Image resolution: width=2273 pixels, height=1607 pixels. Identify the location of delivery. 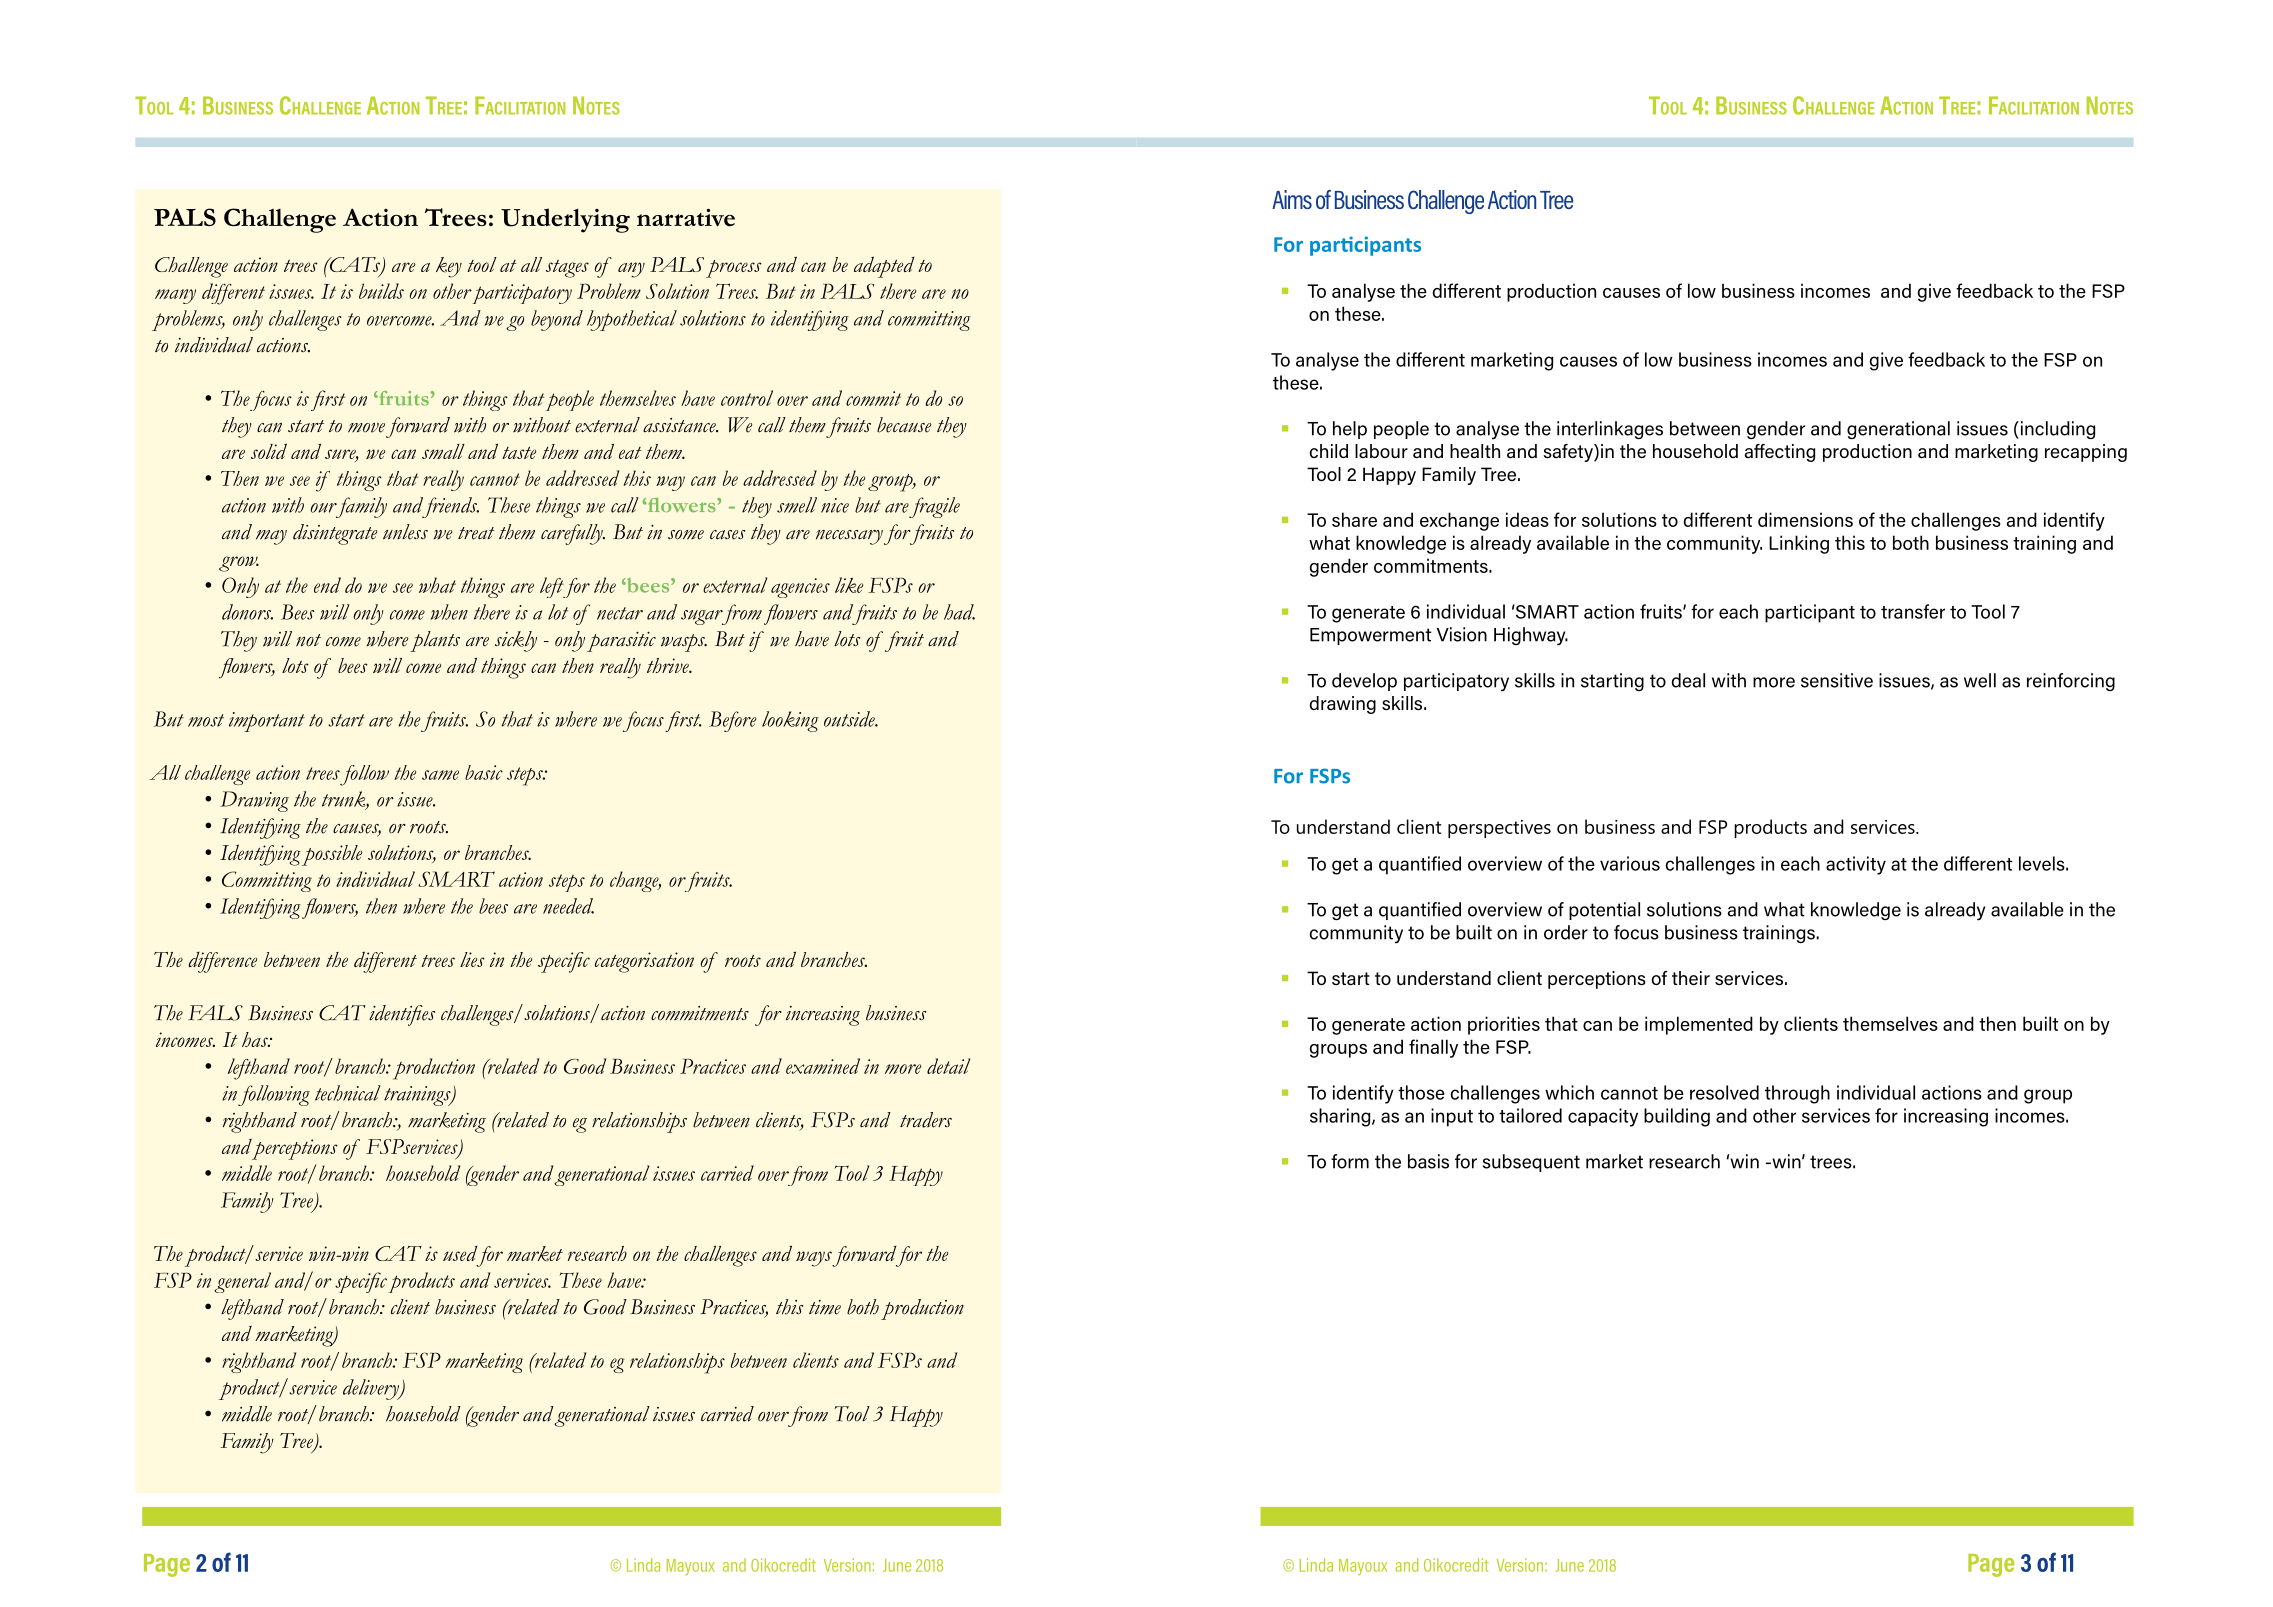
(372, 1389).
